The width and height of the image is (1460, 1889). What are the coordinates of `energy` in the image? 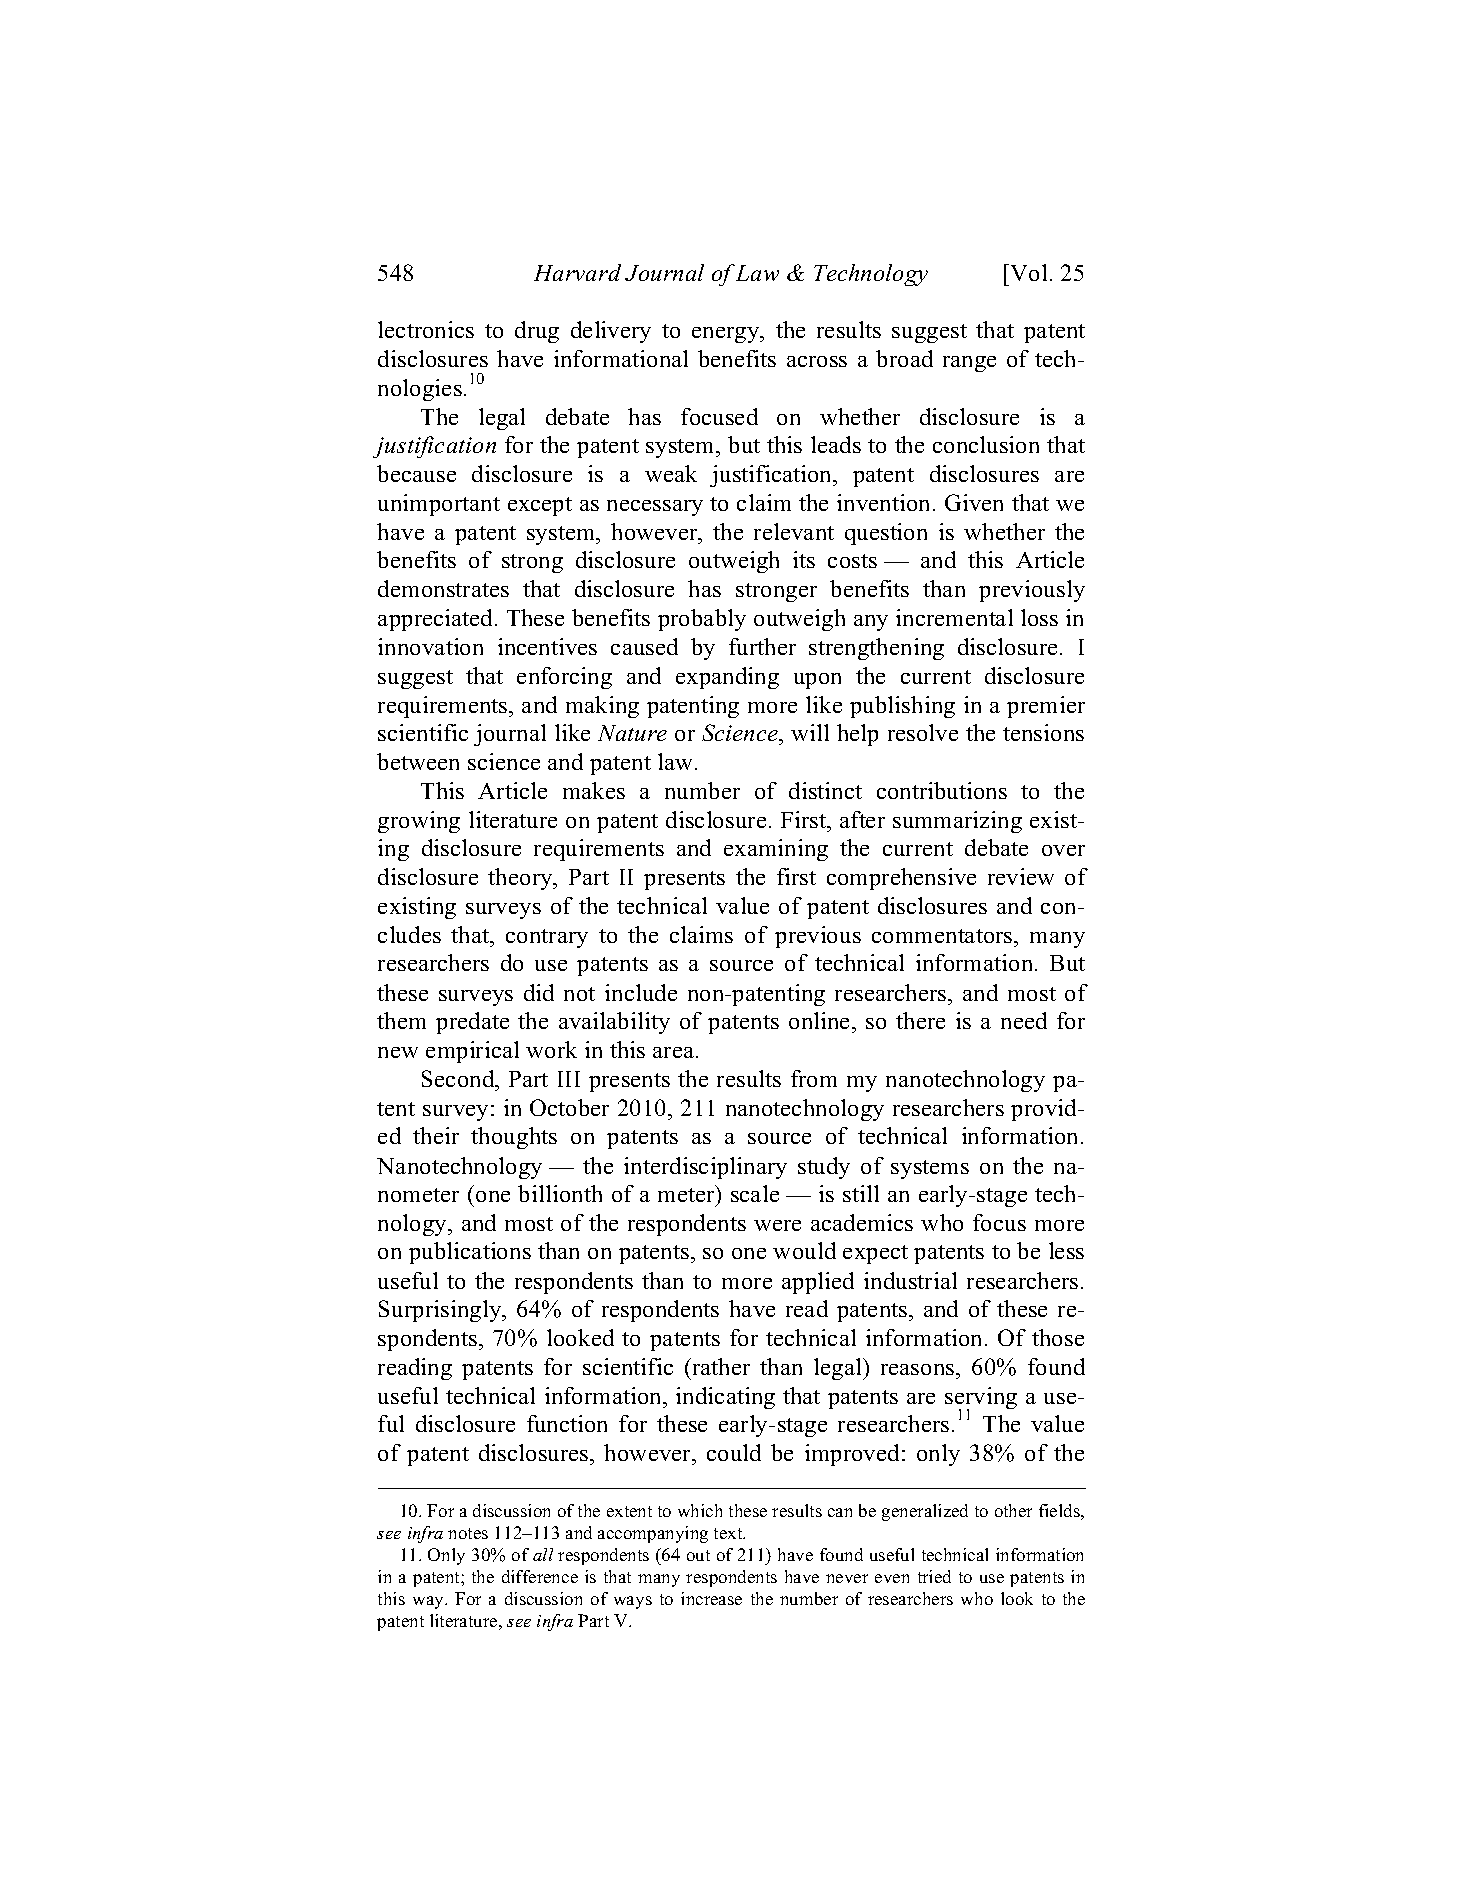 It's located at (727, 335).
